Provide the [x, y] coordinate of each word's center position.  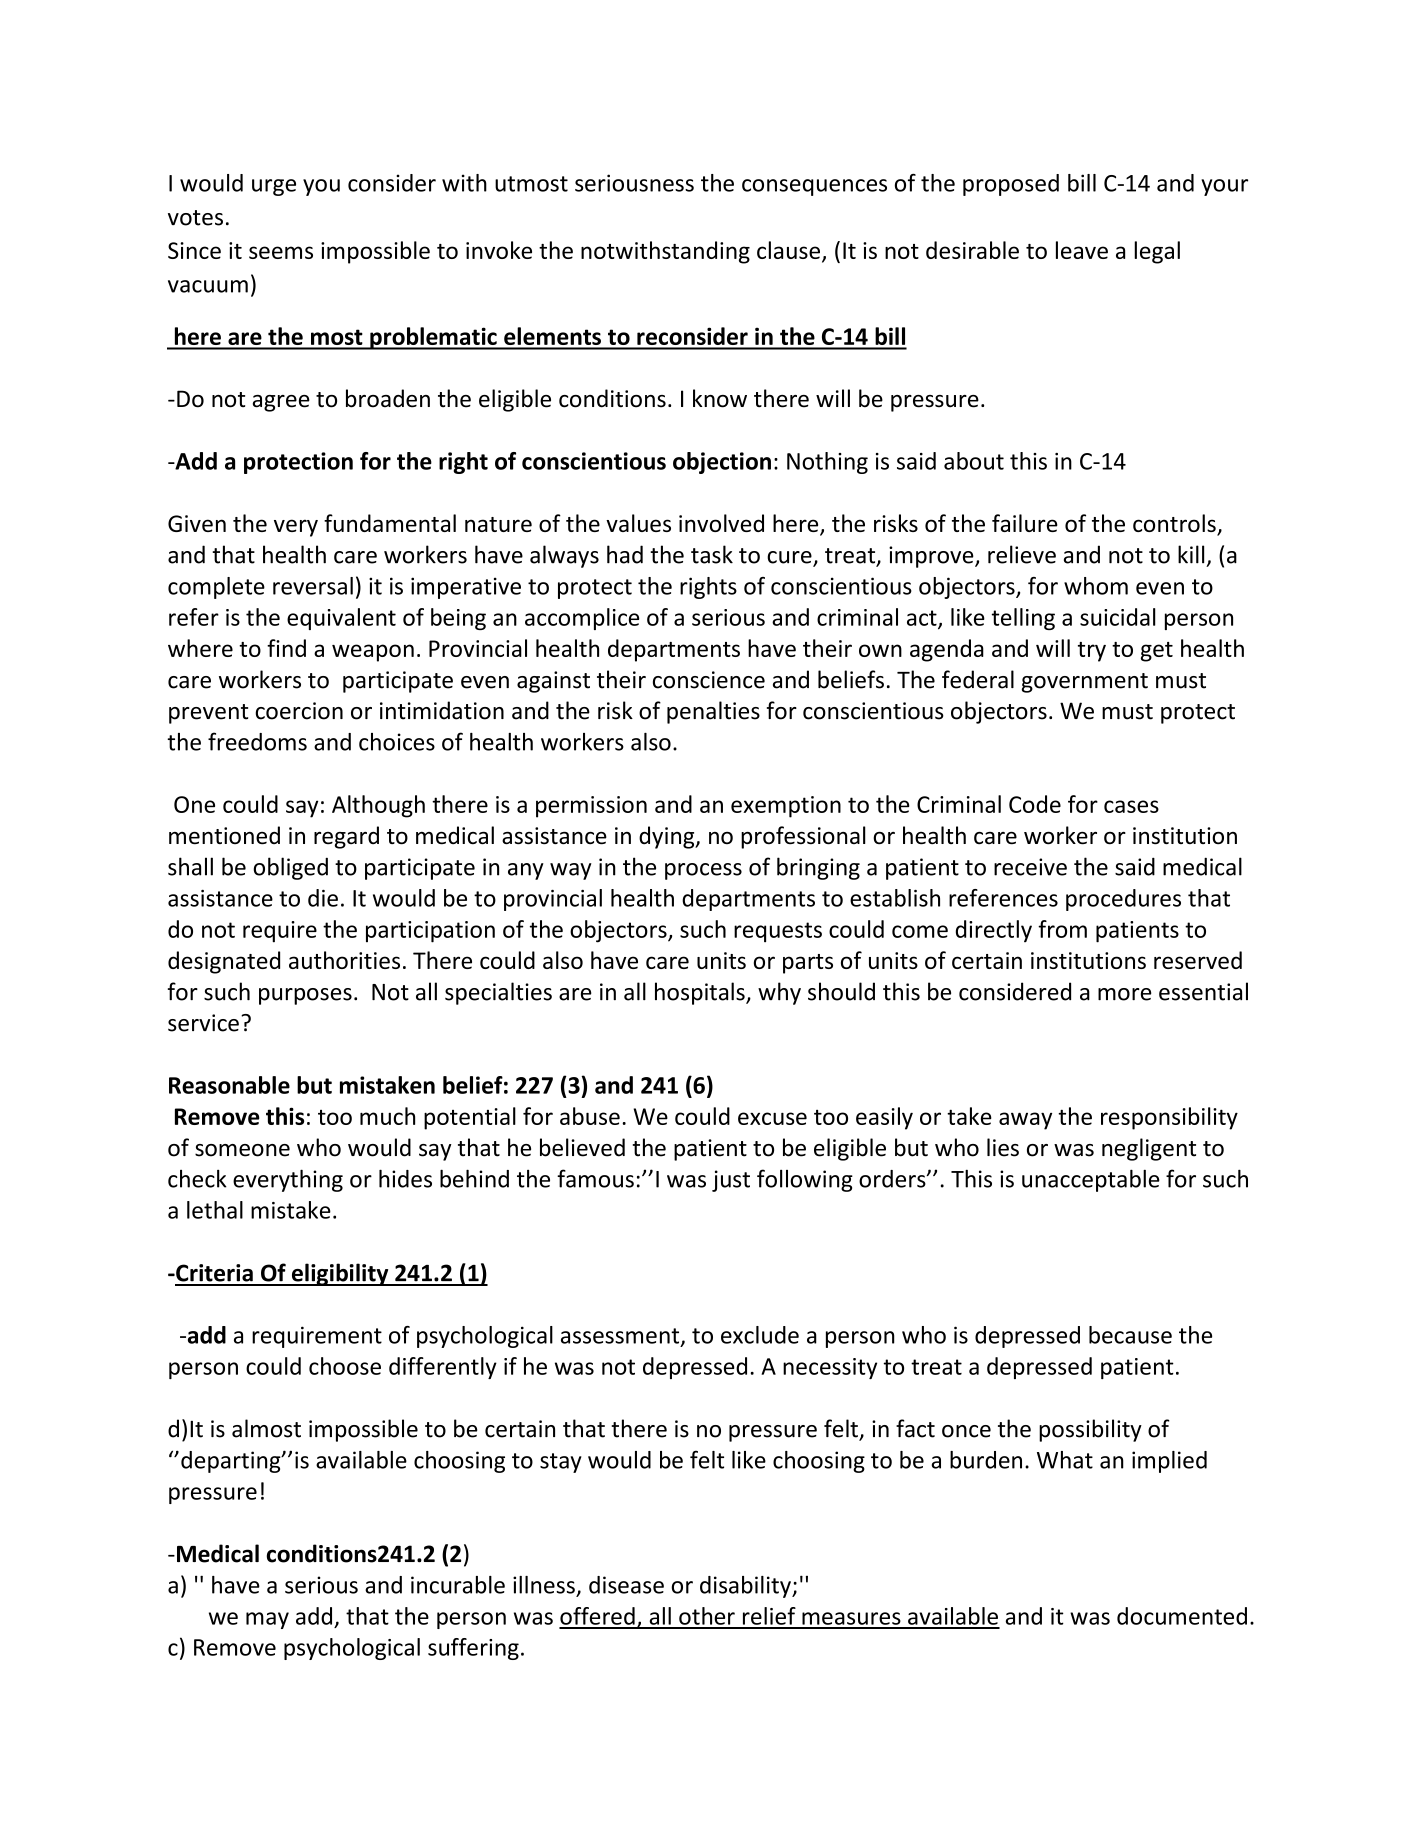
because [1130, 1335]
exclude [760, 1335]
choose [345, 1366]
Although [378, 806]
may [267, 1620]
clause [788, 250]
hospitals [701, 993]
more [1124, 994]
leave [1082, 250]
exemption [786, 807]
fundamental [390, 523]
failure [1025, 523]
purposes [305, 996]
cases [1131, 806]
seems [281, 252]
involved [721, 523]
